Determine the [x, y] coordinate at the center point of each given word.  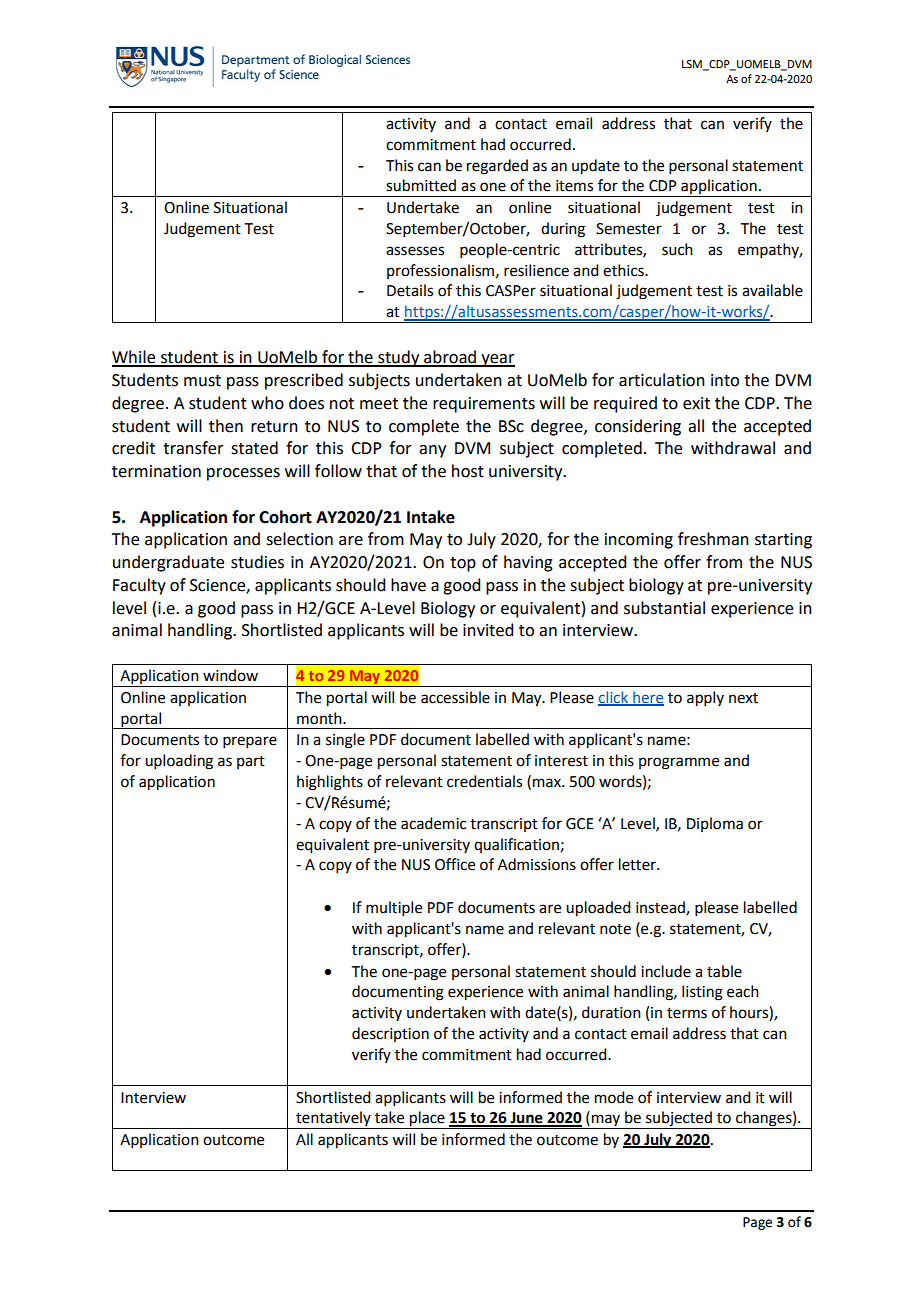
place [427, 1120]
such [677, 249]
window [230, 675]
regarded [497, 167]
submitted [421, 185]
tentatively [333, 1120]
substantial [664, 608]
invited [488, 630]
